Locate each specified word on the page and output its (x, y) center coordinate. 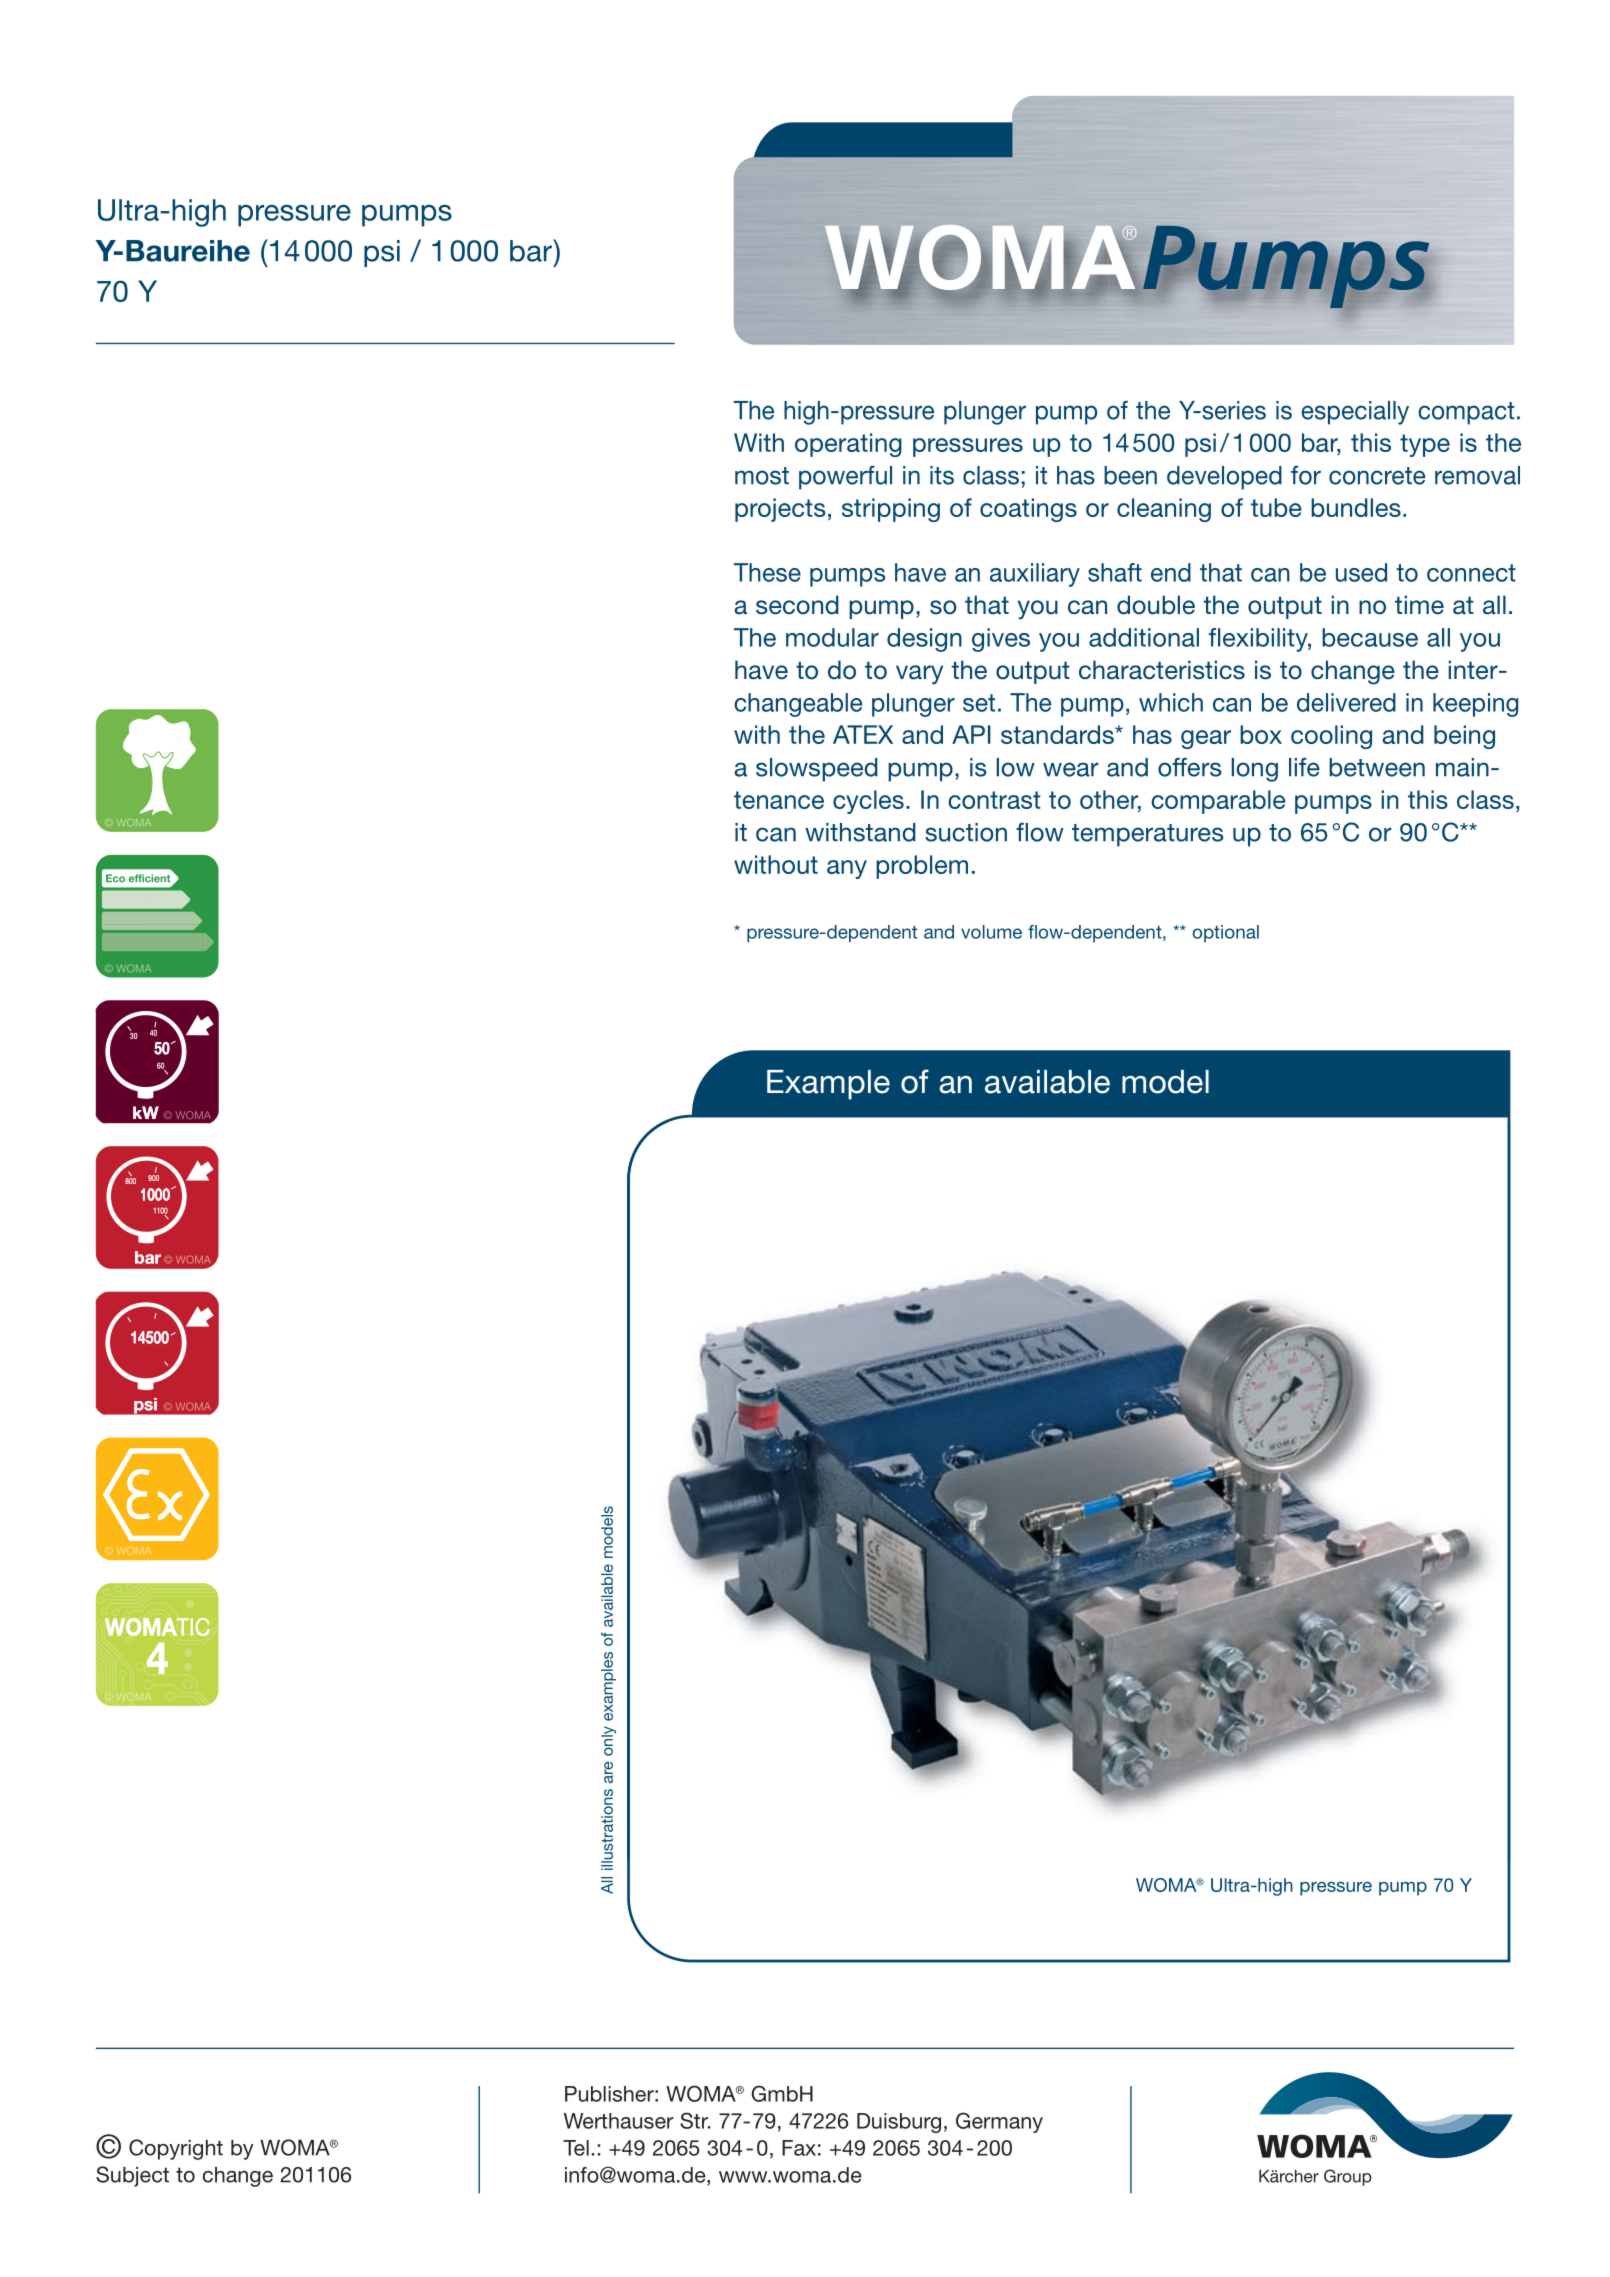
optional (1225, 933)
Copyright (176, 2149)
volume (991, 932)
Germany (999, 2122)
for (1306, 475)
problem (922, 867)
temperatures (1148, 835)
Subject (132, 2176)
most (762, 476)
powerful (845, 478)
